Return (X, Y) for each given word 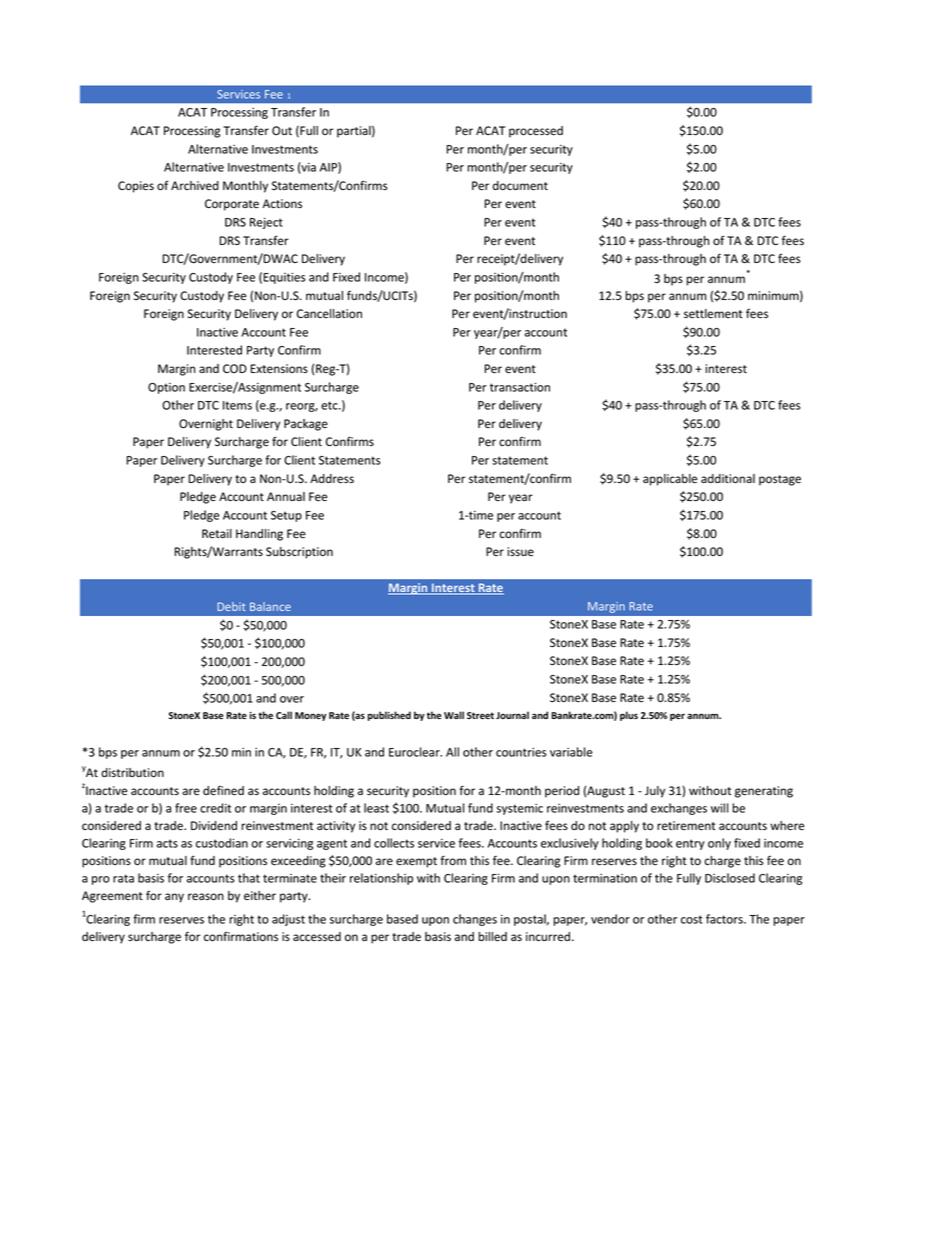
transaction (520, 387)
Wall (454, 715)
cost (692, 919)
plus (629, 716)
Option (166, 388)
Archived (195, 185)
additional (728, 478)
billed (492, 937)
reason (206, 897)
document (520, 186)
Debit (231, 606)
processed (536, 132)
